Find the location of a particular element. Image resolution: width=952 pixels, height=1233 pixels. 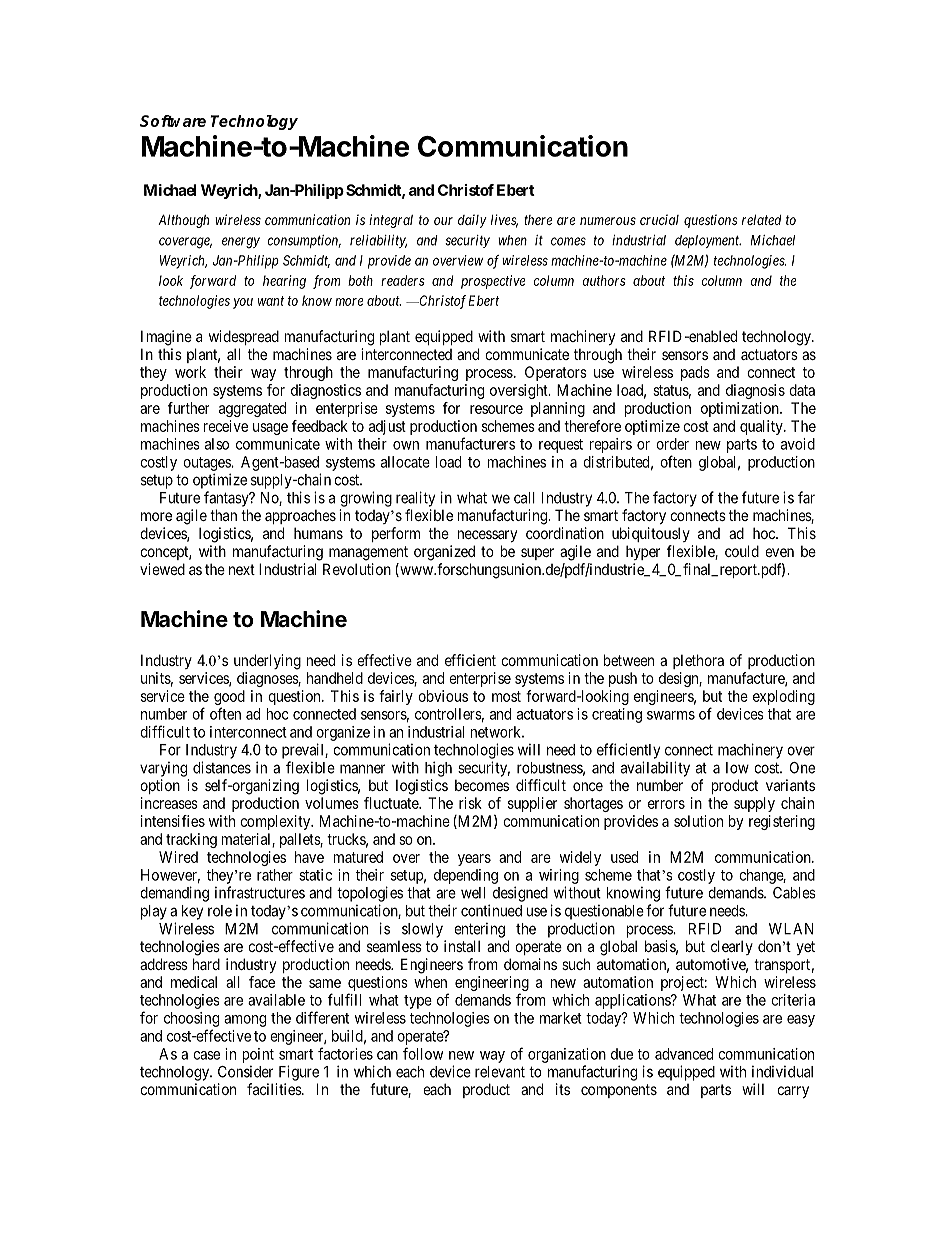

relevant is located at coordinates (500, 1072).
